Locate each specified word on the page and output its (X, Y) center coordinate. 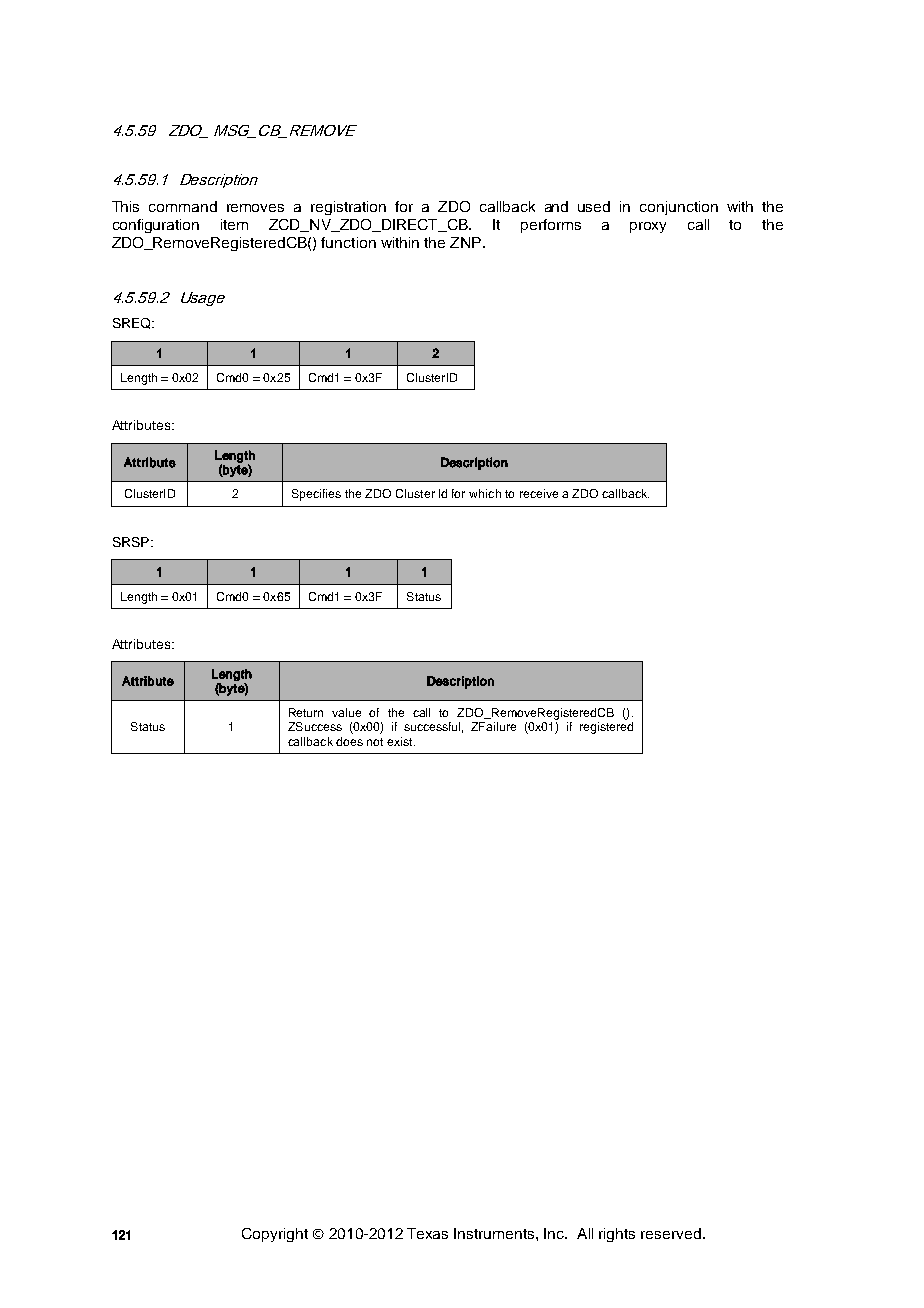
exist (401, 741)
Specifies (316, 495)
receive (539, 493)
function (348, 242)
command (183, 206)
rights (617, 1235)
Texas (427, 1233)
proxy (648, 227)
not (375, 742)
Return (306, 712)
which (485, 493)
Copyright (275, 1235)
